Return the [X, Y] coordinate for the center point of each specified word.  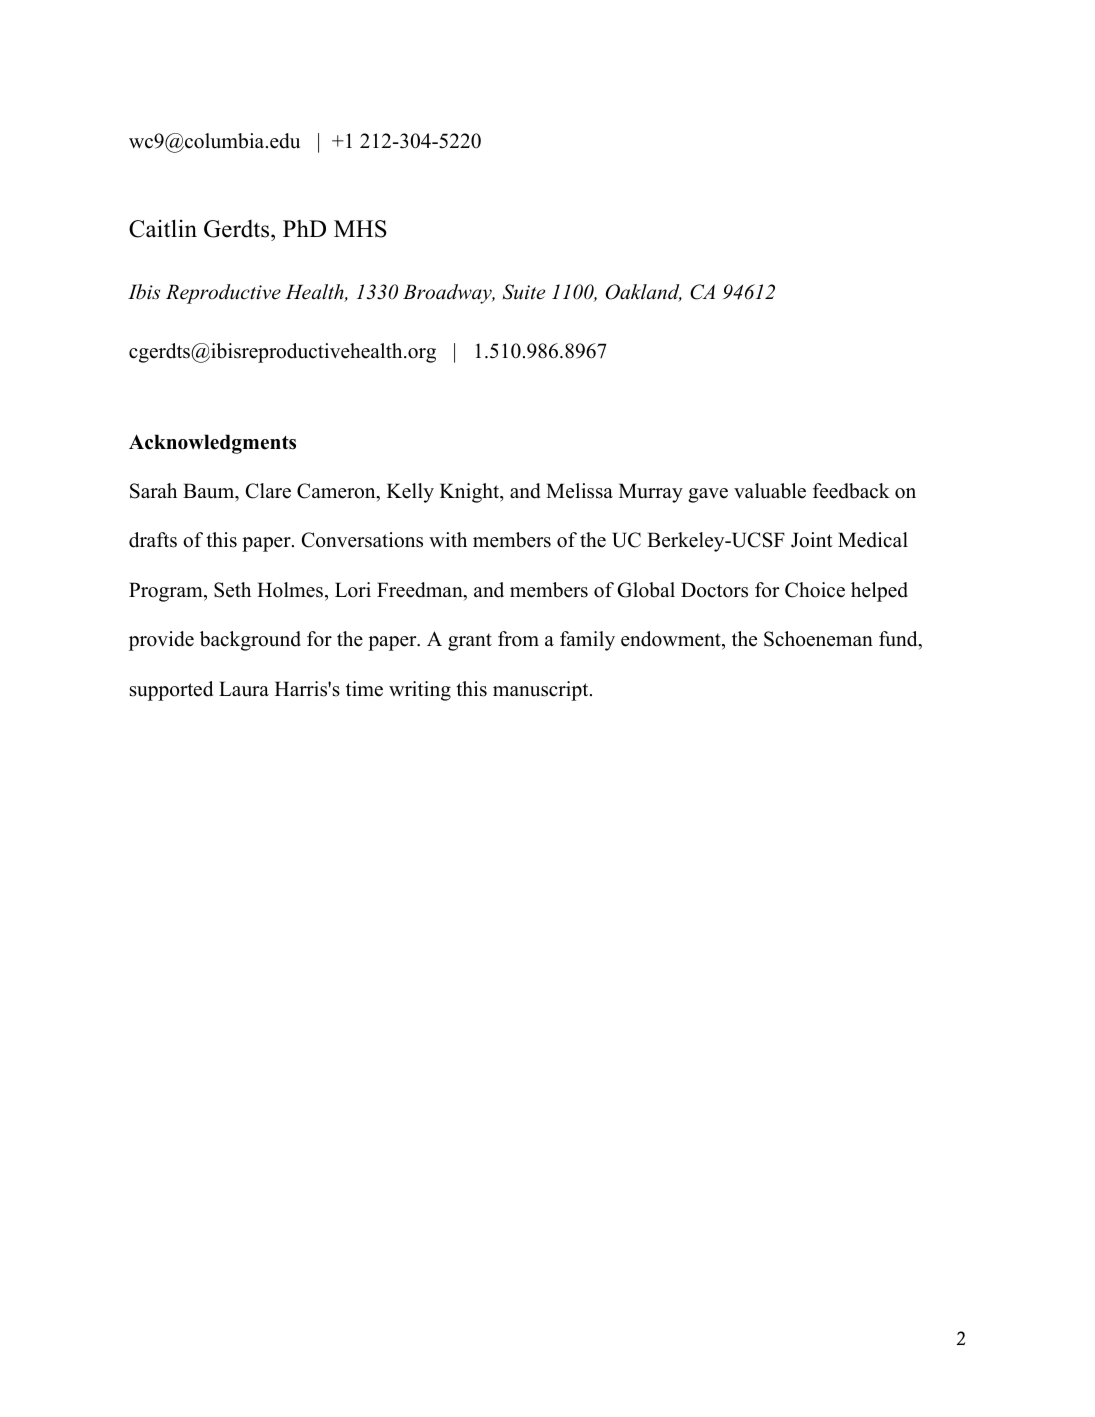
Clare [268, 491]
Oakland [644, 293]
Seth [232, 590]
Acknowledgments [212, 444]
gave [708, 495]
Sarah [153, 491]
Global [646, 590]
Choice [815, 590]
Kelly [410, 493]
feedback [851, 491]
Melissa [579, 491]
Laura [244, 689]
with [448, 539]
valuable [770, 491]
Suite [524, 292]
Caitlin [163, 228]
